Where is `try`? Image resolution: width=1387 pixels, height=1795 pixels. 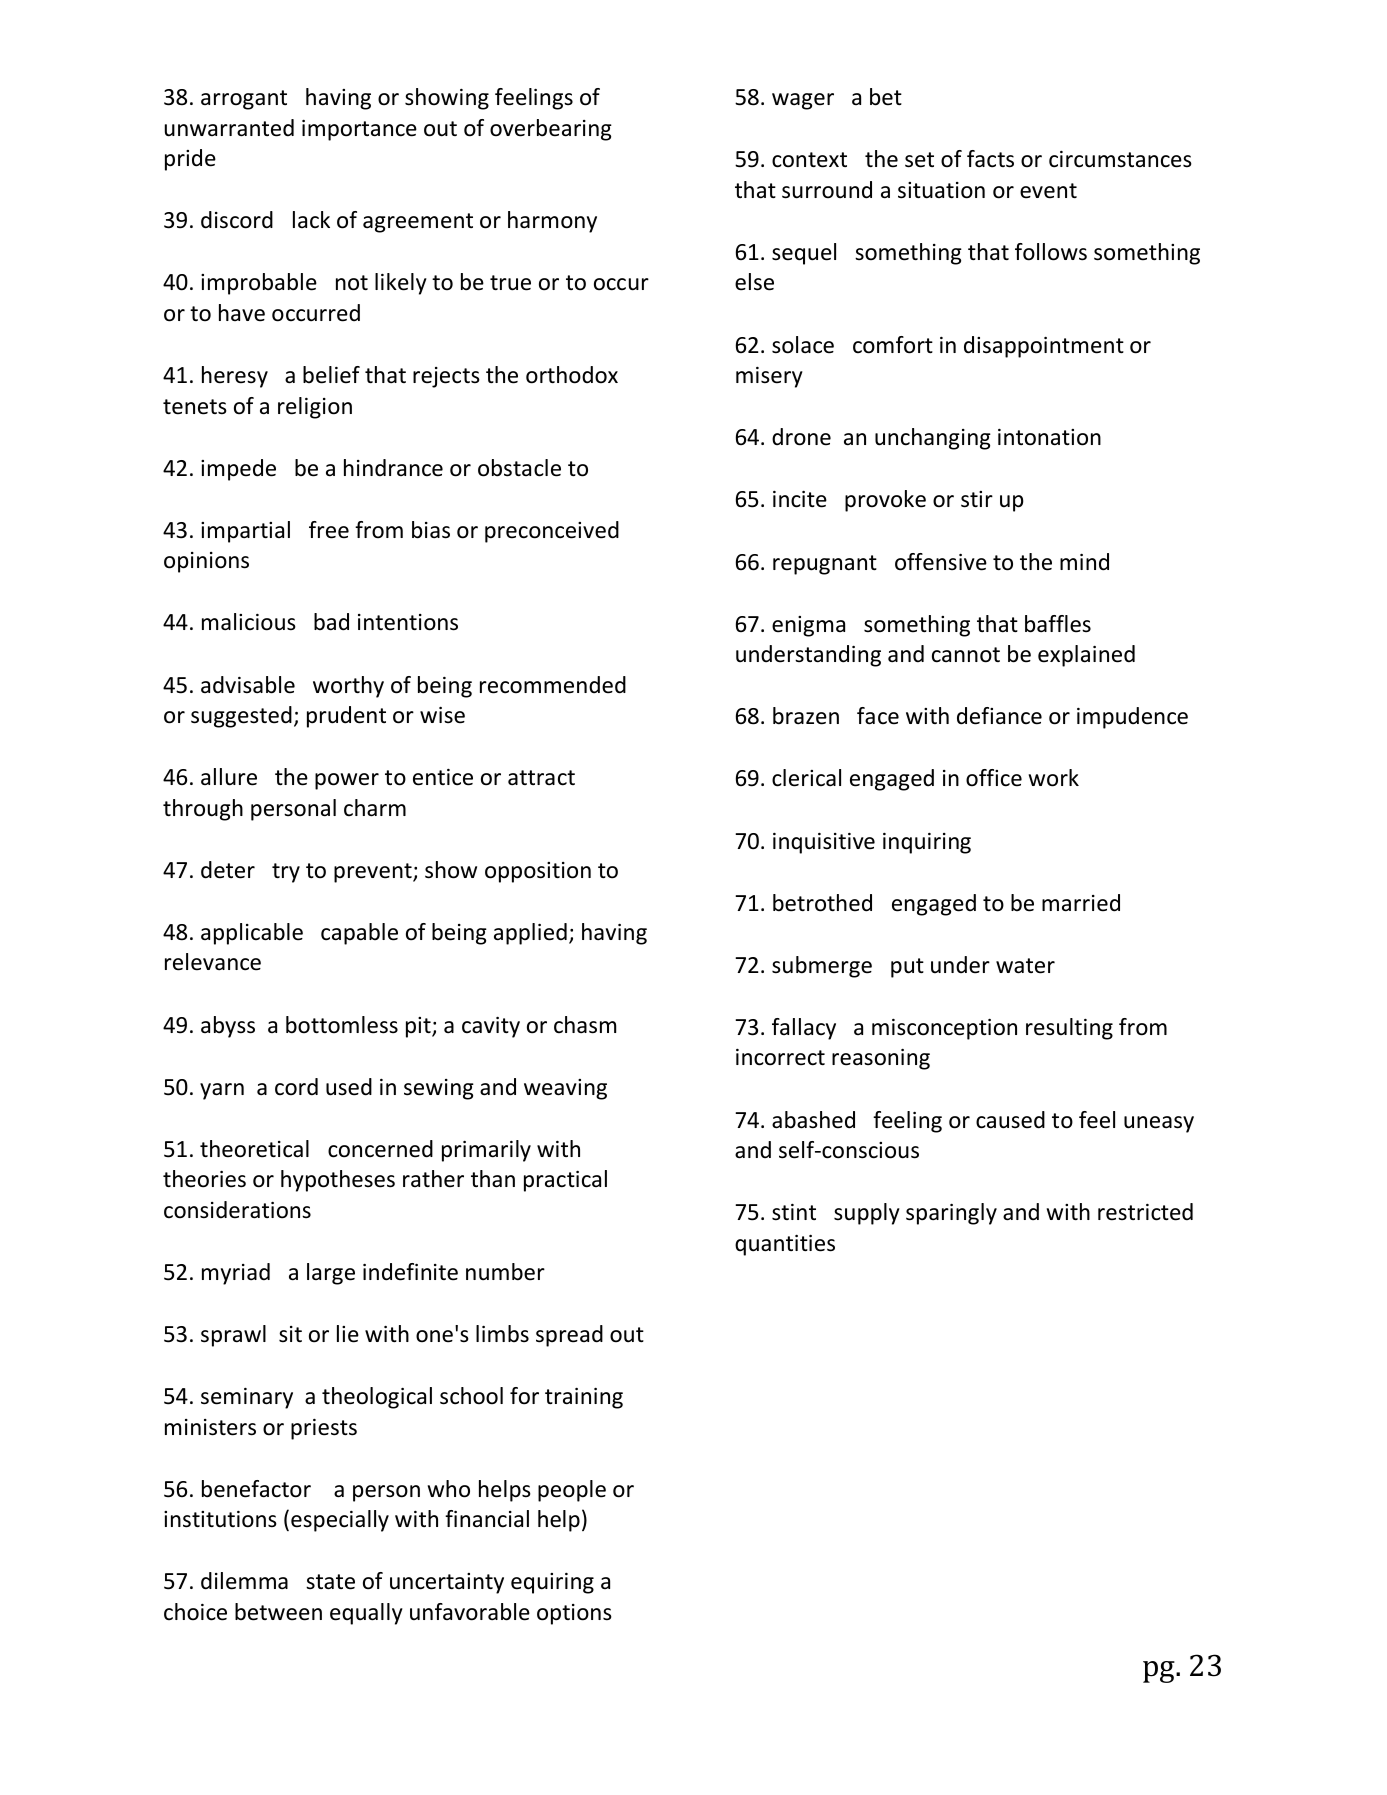
try is located at coordinates (286, 873).
